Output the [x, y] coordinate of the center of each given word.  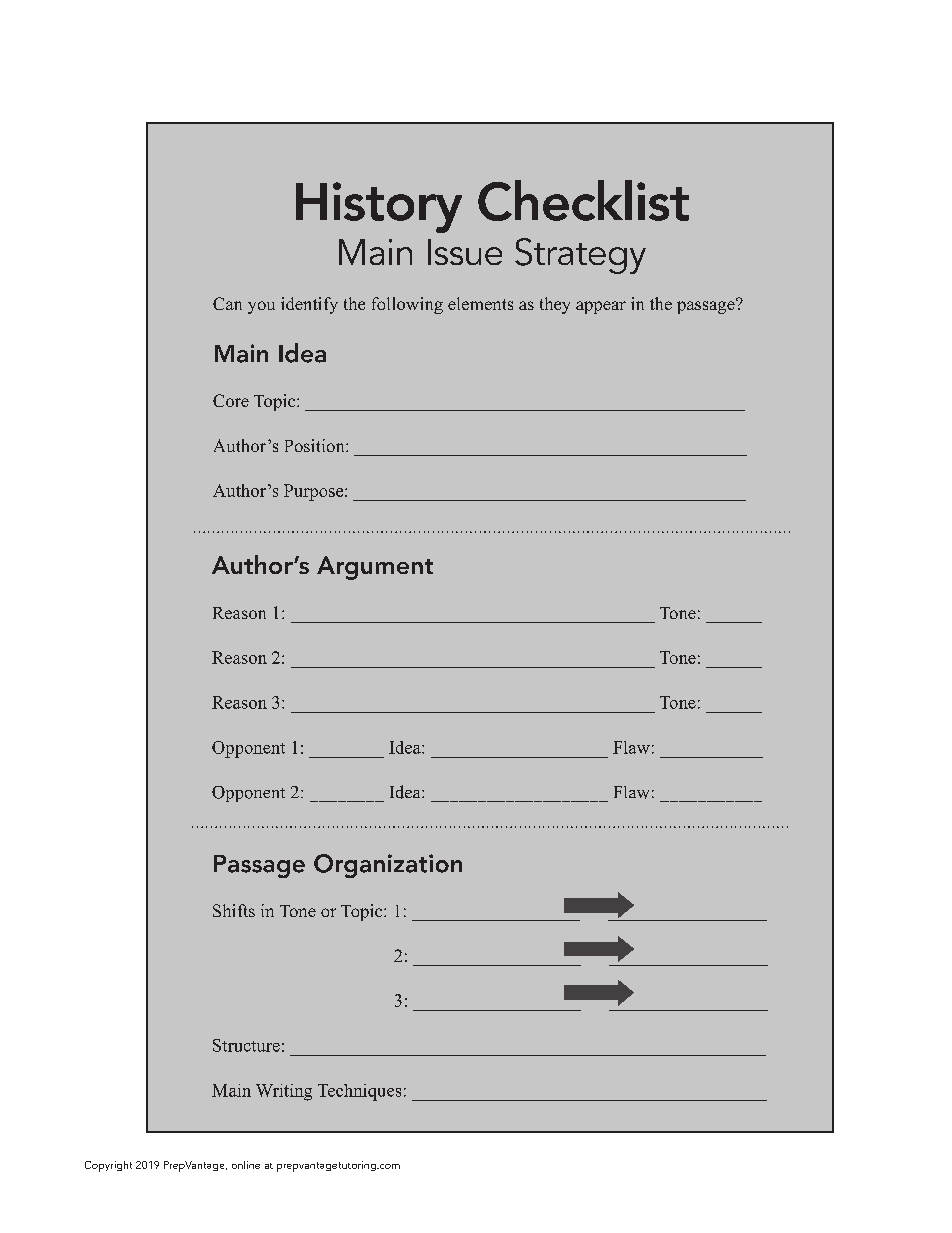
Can [227, 303]
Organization [388, 866]
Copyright [108, 1166]
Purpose [315, 492]
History [379, 207]
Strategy [580, 256]
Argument [375, 568]
